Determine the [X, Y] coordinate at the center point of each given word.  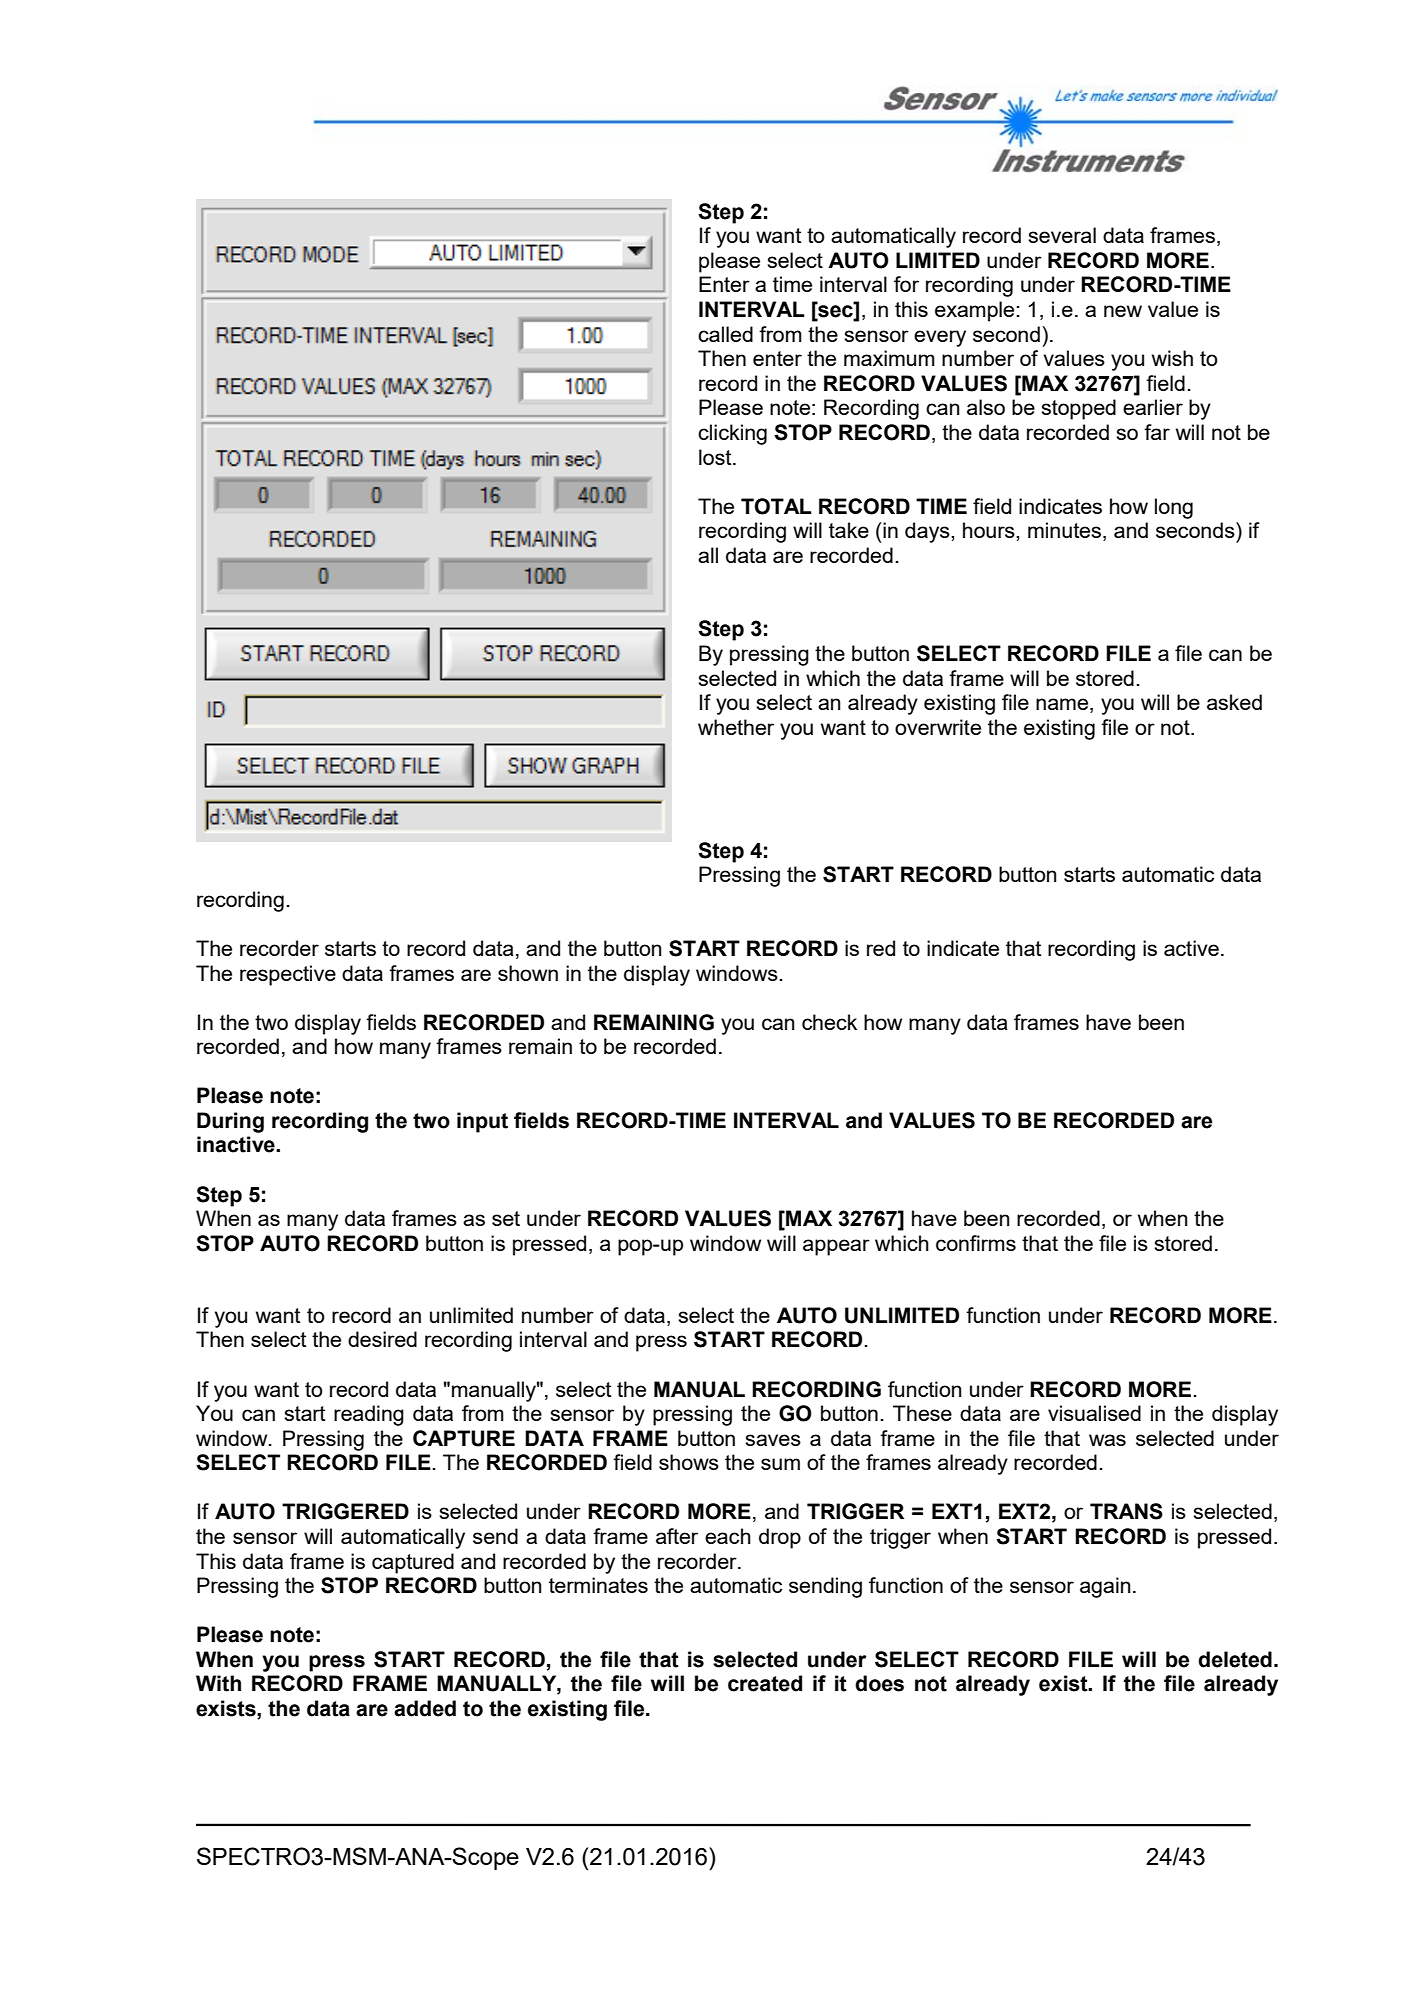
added [425, 1708]
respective [288, 975]
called [725, 334]
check [829, 1022]
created [765, 1683]
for [906, 284]
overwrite [938, 727]
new [1123, 311]
